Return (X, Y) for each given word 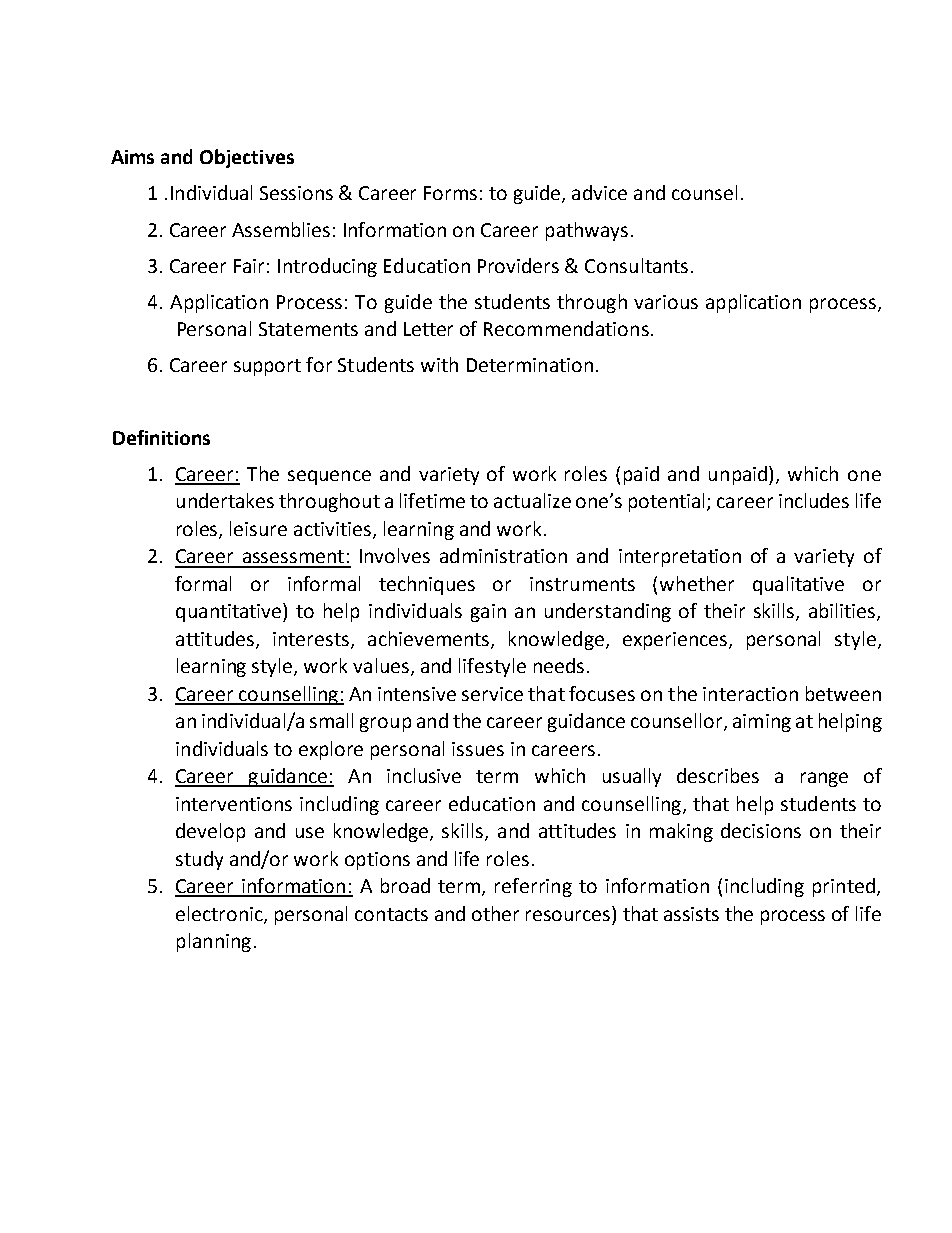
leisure (258, 528)
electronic (220, 914)
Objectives (247, 158)
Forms (450, 193)
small (331, 720)
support (267, 367)
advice (599, 192)
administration (503, 555)
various (666, 302)
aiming (762, 723)
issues (478, 749)
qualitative (798, 585)
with (439, 364)
